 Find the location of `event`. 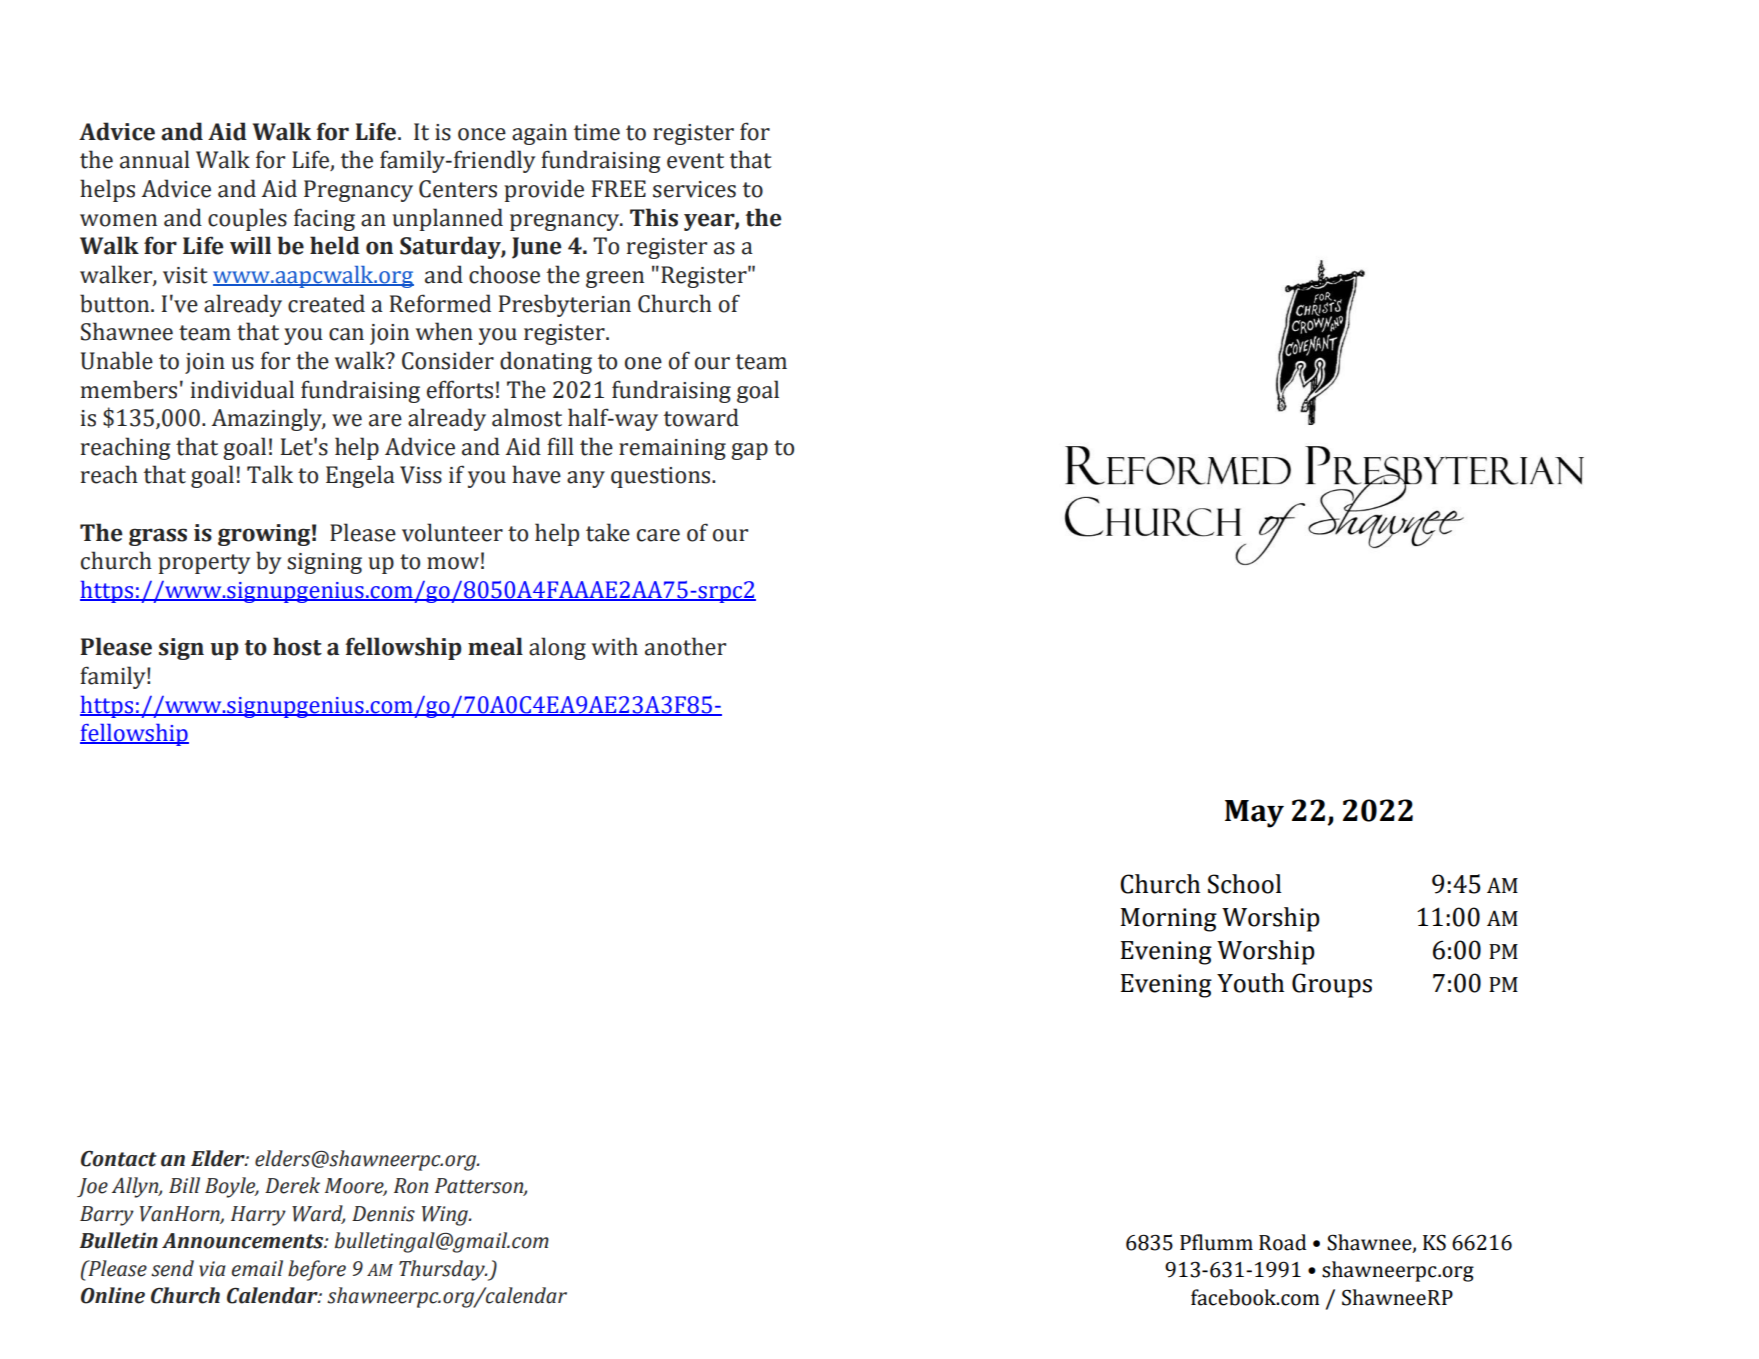

event is located at coordinates (695, 161).
